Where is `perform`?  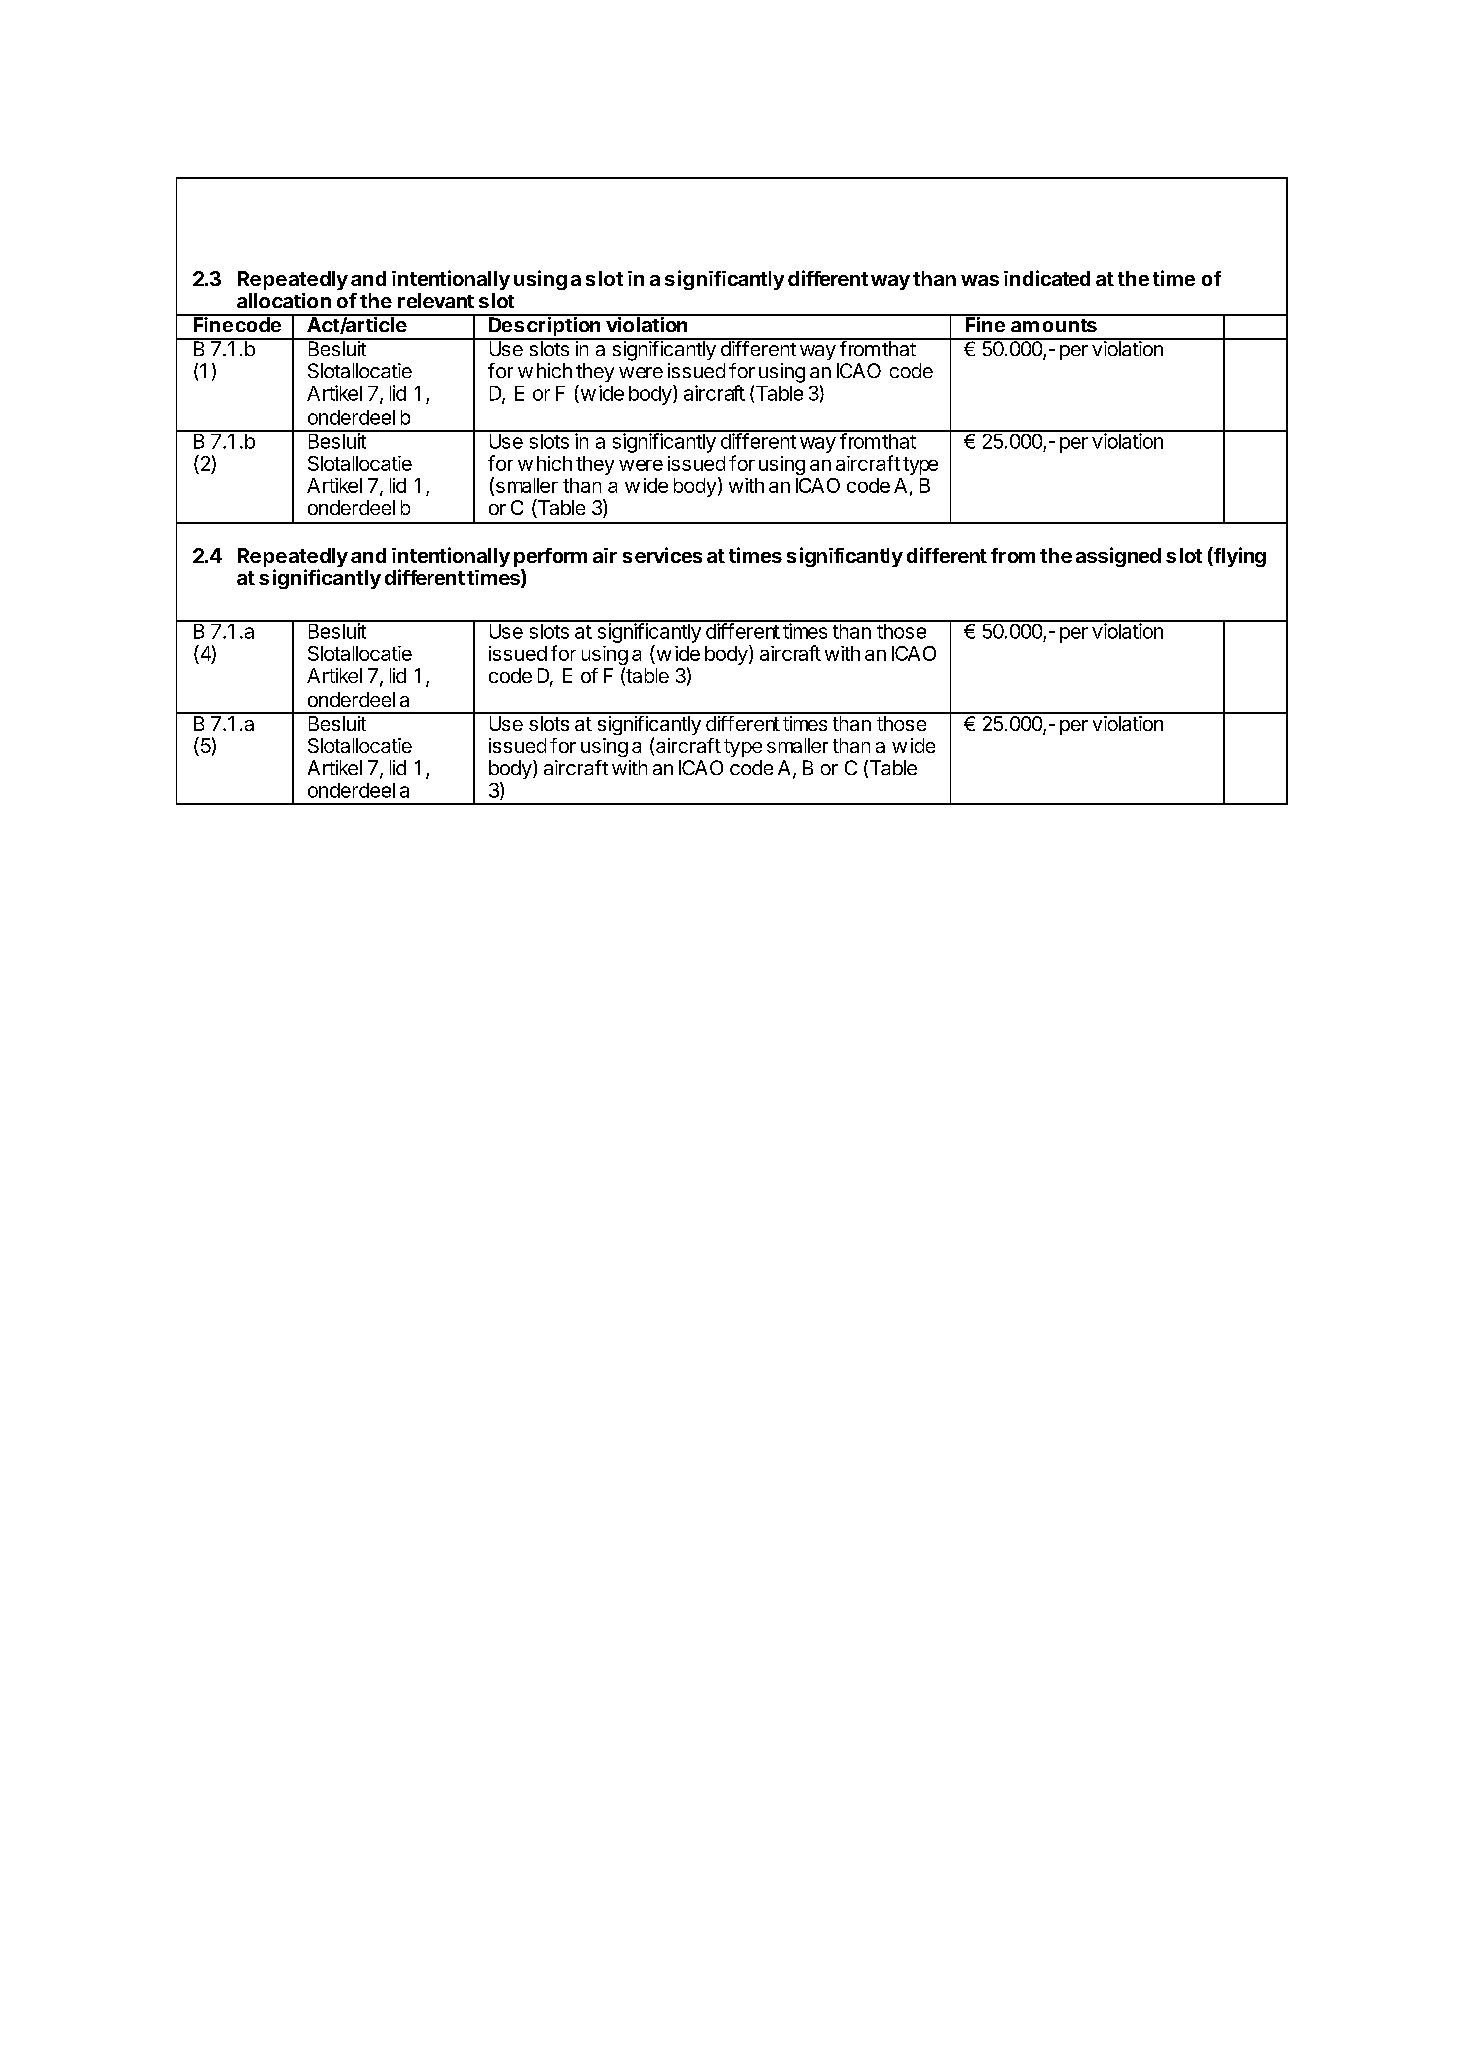 perform is located at coordinates (550, 559).
